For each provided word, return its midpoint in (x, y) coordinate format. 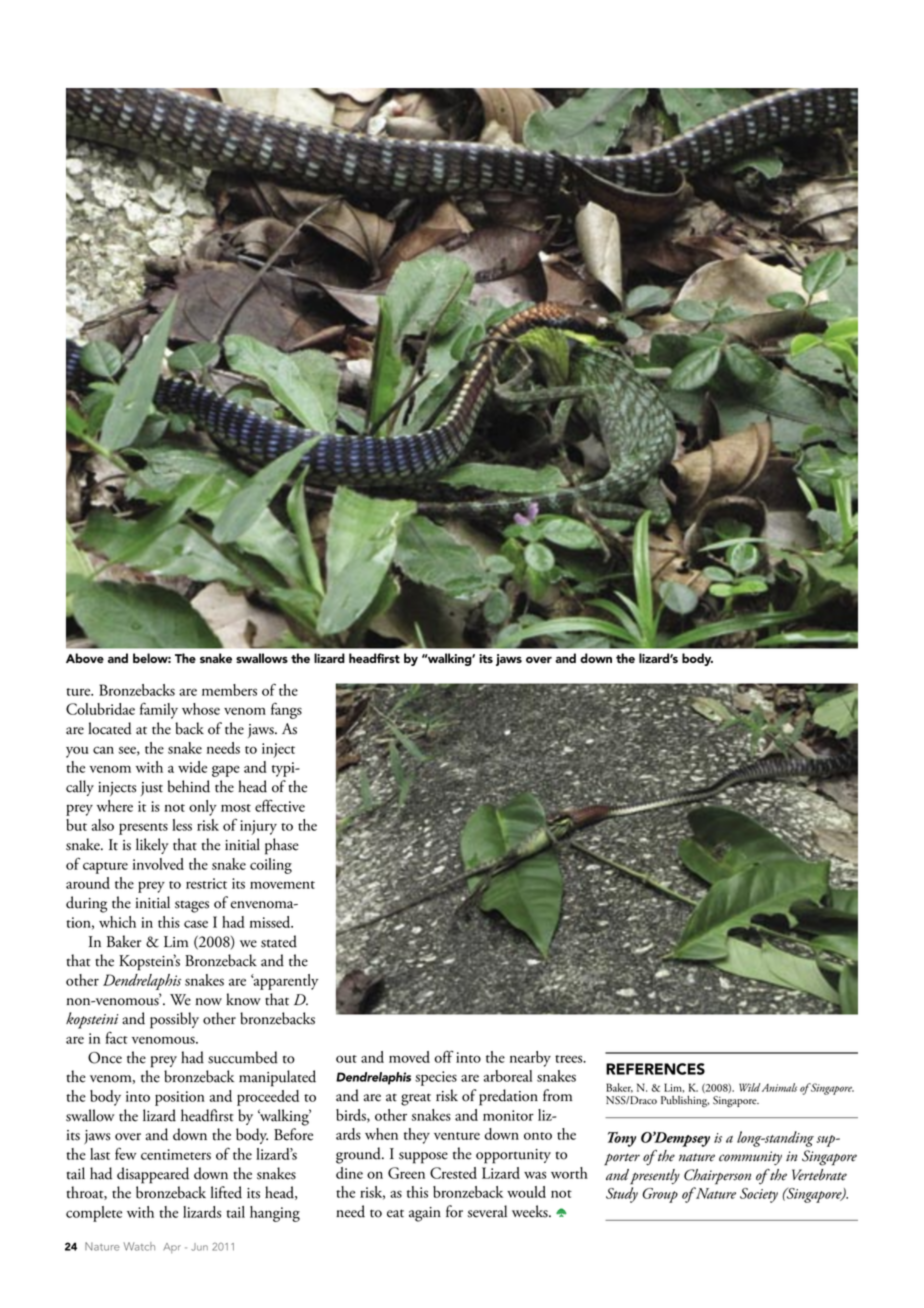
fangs (286, 711)
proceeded (268, 1098)
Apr (172, 1248)
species (436, 1078)
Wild (749, 1087)
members (229, 690)
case (196, 924)
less (182, 825)
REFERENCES (655, 1069)
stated (279, 941)
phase (282, 846)
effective (280, 805)
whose (201, 709)
